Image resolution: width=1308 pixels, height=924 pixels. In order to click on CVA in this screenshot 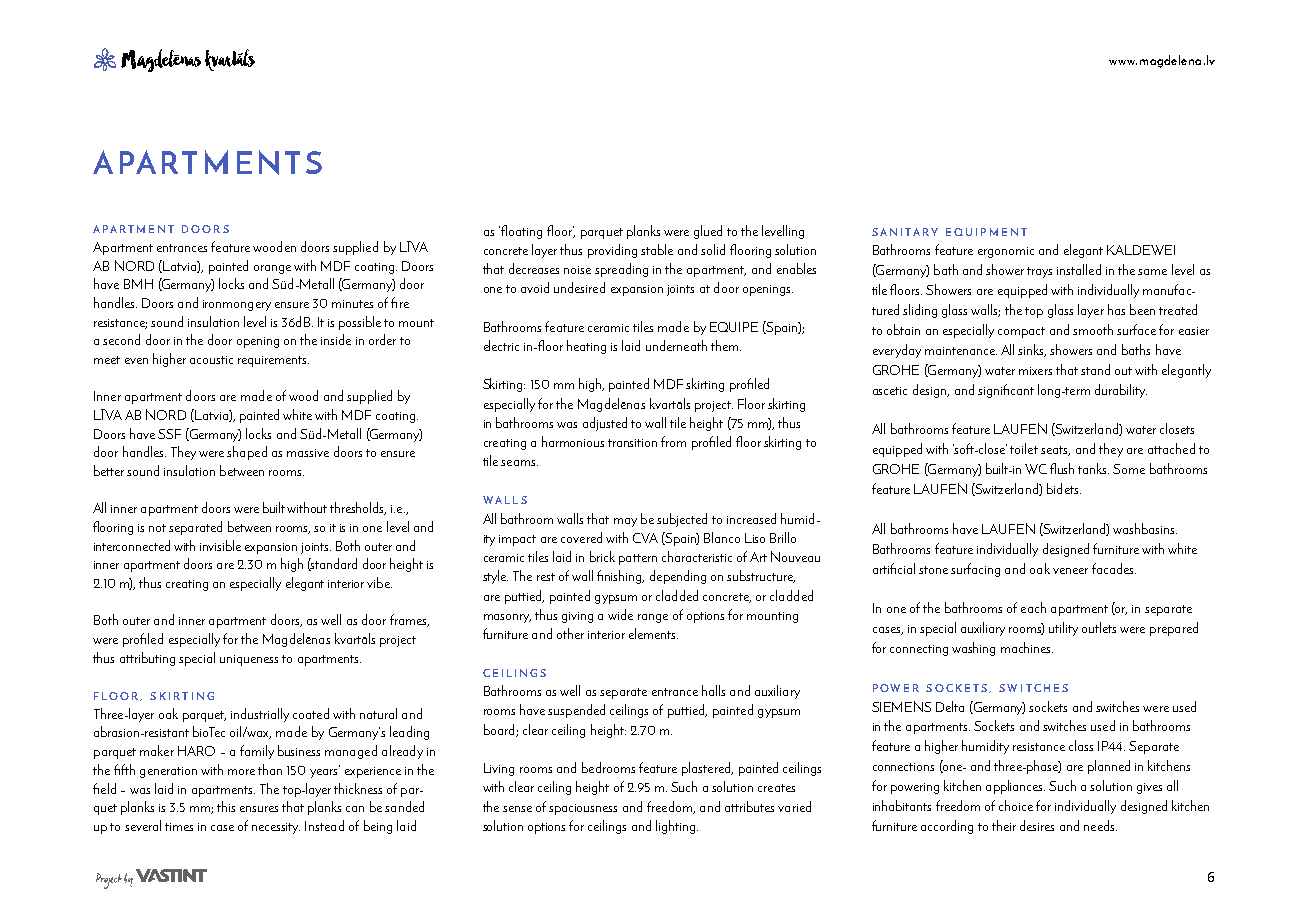, I will do `click(645, 538)`.
